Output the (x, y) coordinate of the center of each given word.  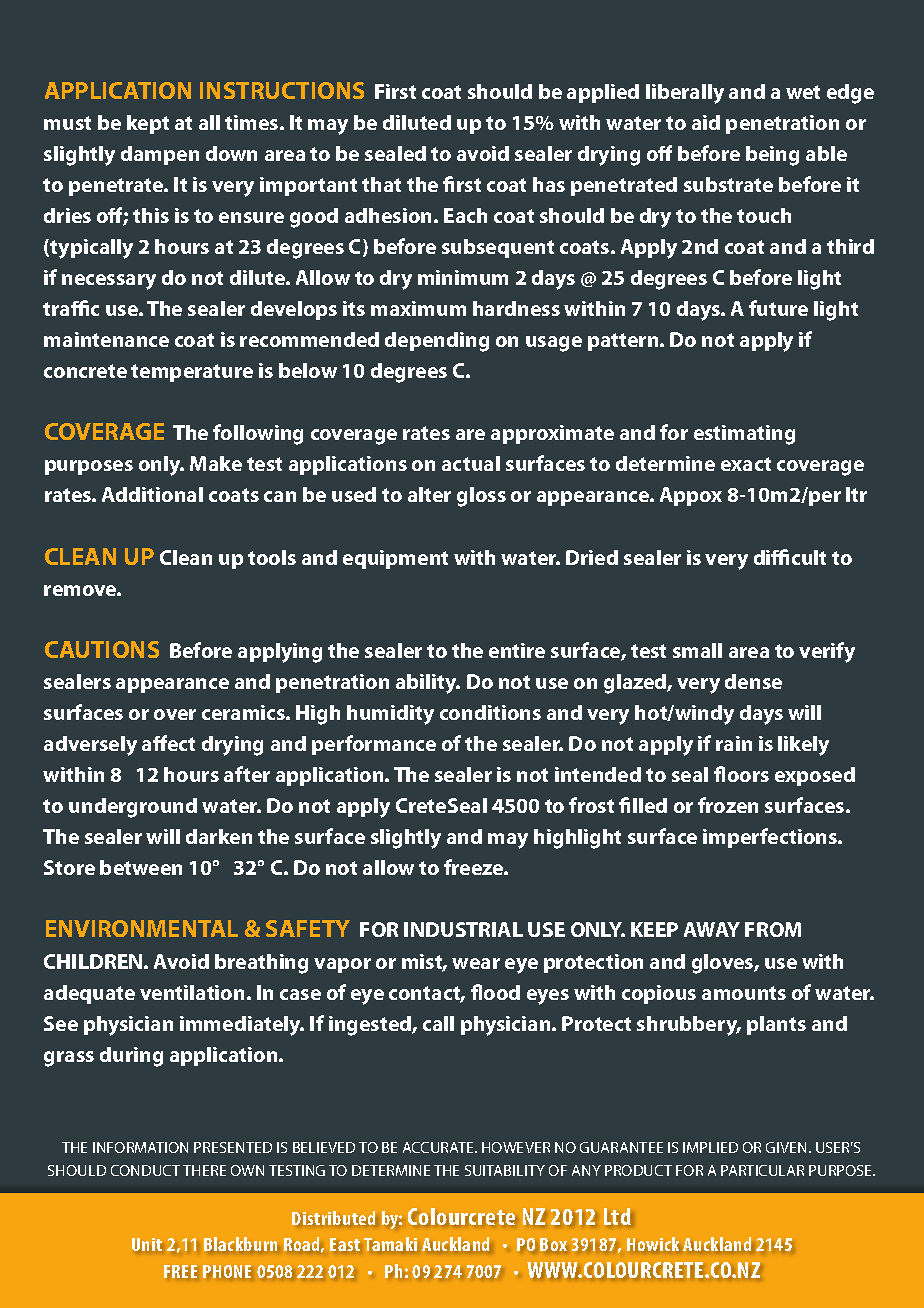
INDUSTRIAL (463, 929)
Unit (147, 1244)
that (381, 184)
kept (148, 124)
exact (746, 464)
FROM (773, 929)
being (772, 156)
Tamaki (390, 1244)
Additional (152, 494)
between (141, 867)
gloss (481, 497)
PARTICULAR (762, 1170)
